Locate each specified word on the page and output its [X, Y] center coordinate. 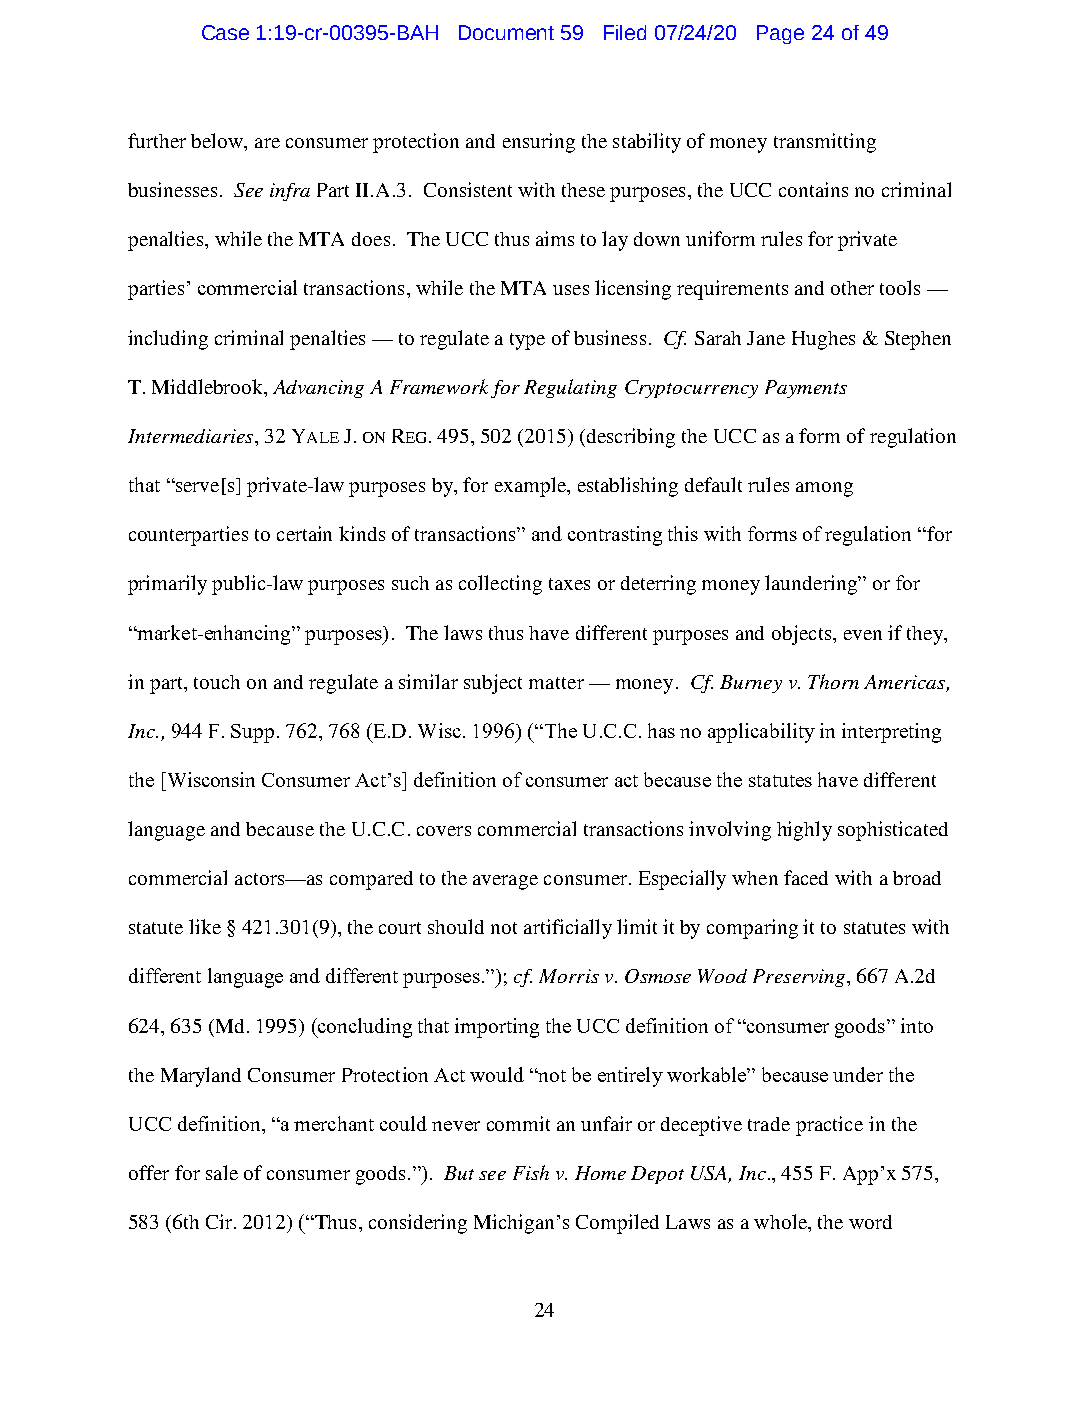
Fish [531, 1172]
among [824, 489]
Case [225, 32]
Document [506, 32]
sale [222, 1172]
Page [780, 34]
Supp [252, 733]
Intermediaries [192, 436]
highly [804, 831]
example [531, 487]
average [505, 882]
